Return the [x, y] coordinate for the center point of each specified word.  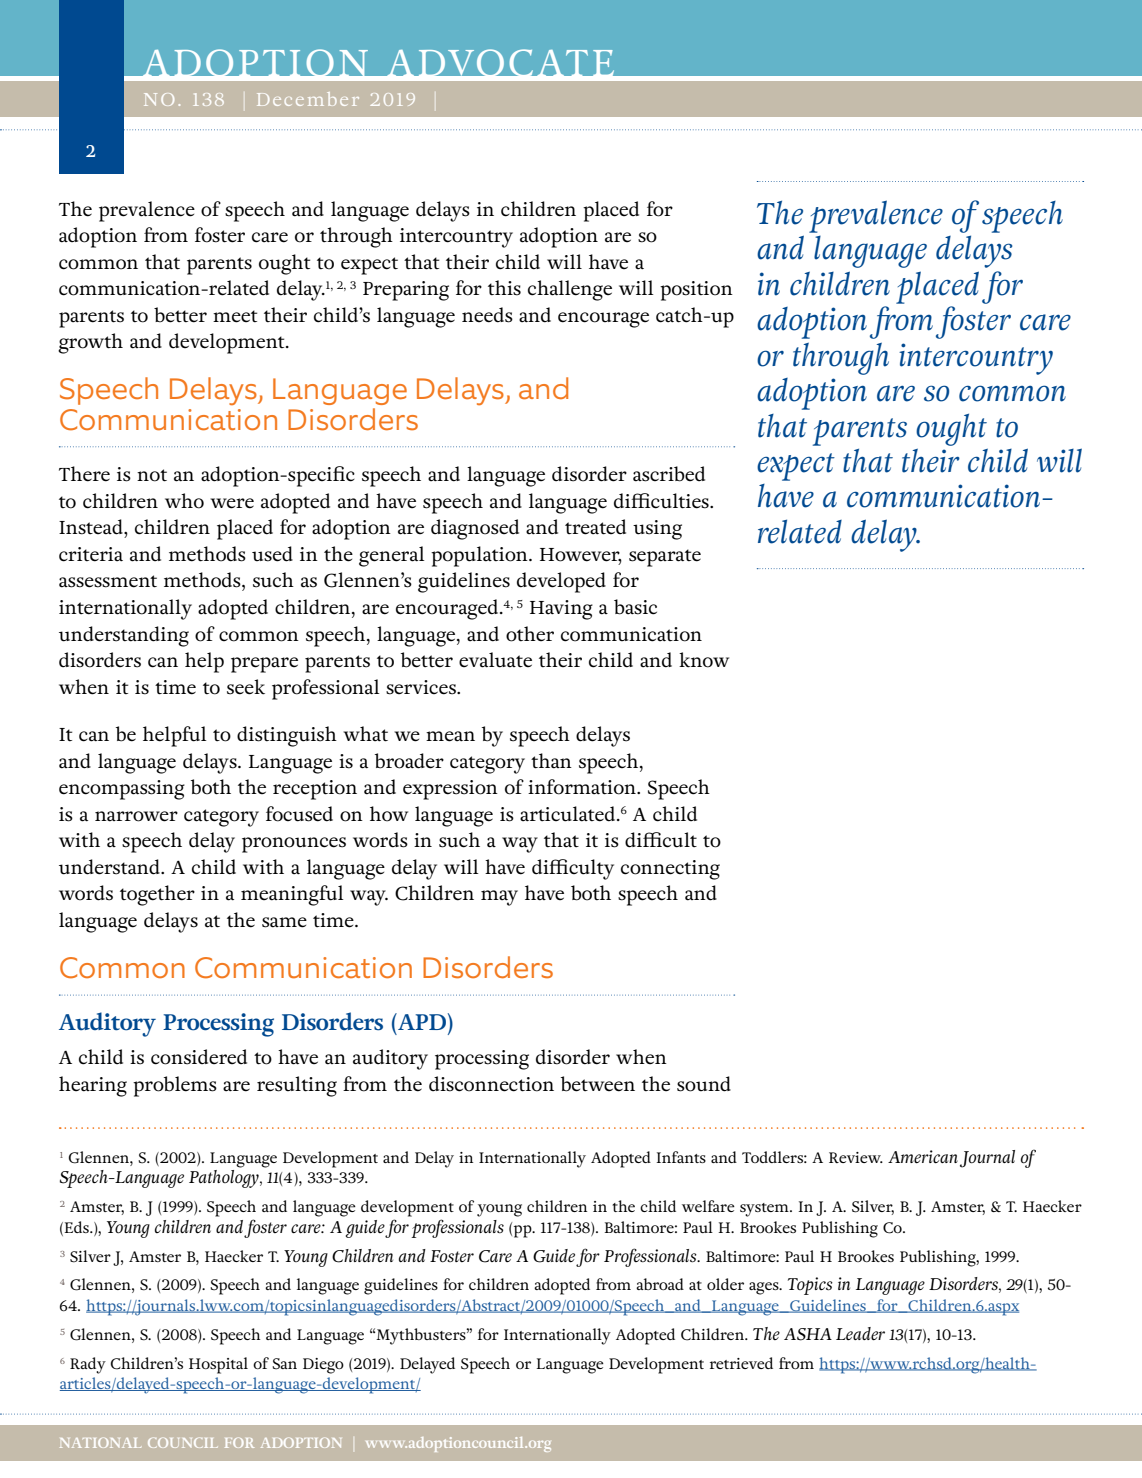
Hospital [218, 1365]
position [696, 291]
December [308, 99]
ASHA [808, 1334]
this [504, 288]
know [704, 660]
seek [246, 687]
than [551, 761]
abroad [660, 1284]
